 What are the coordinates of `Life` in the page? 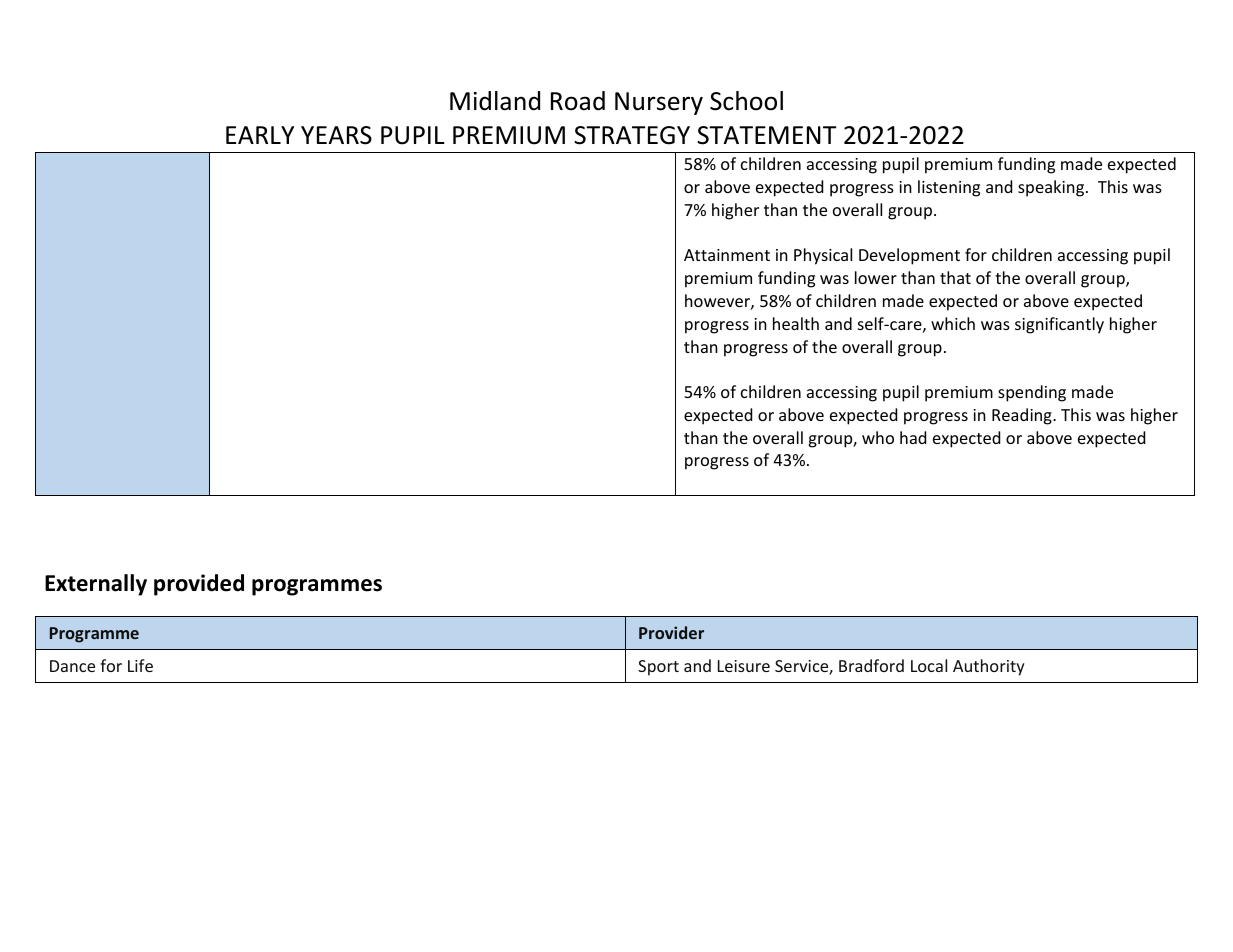 It's located at (140, 665).
